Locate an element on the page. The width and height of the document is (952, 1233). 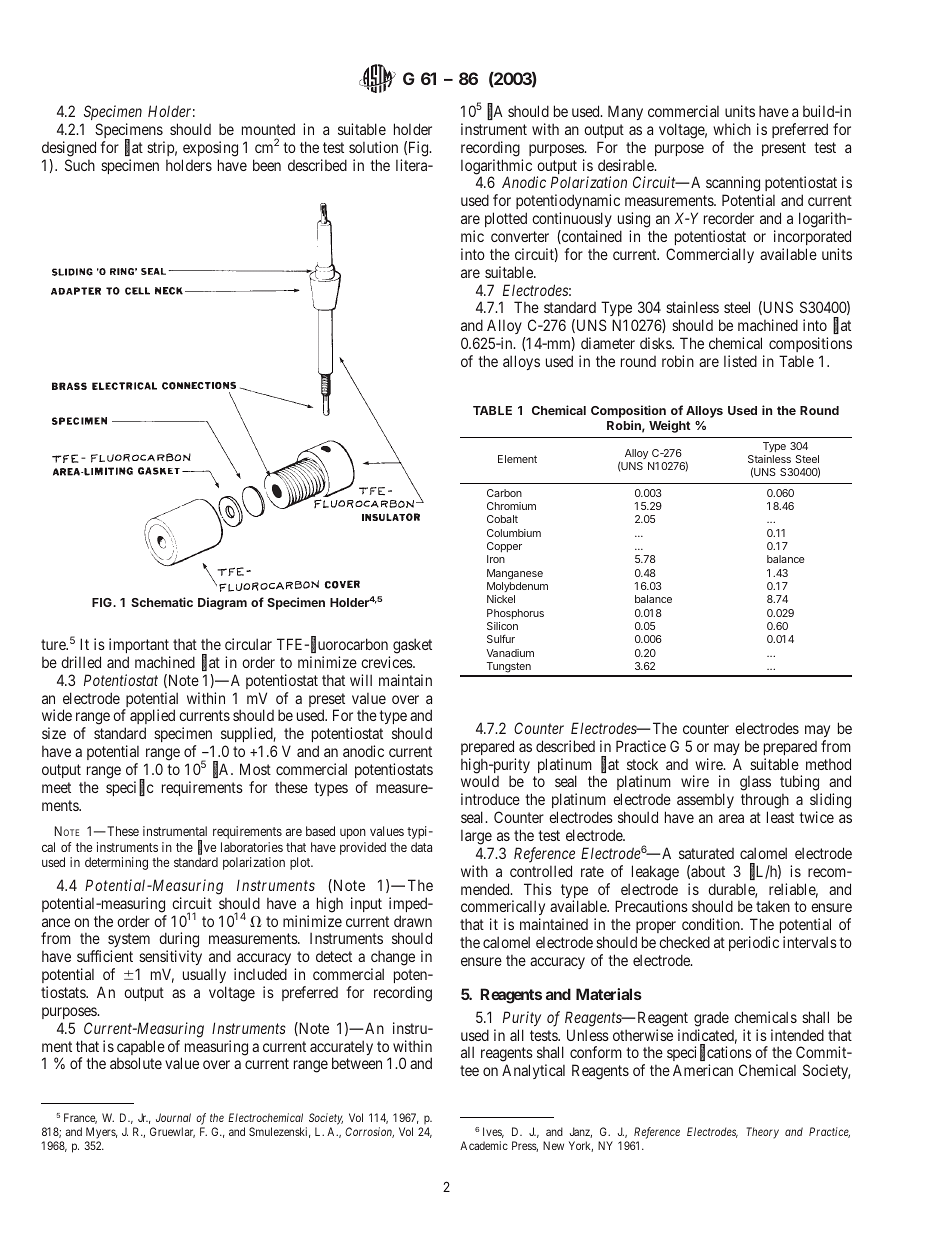
Journal is located at coordinates (173, 1117).
